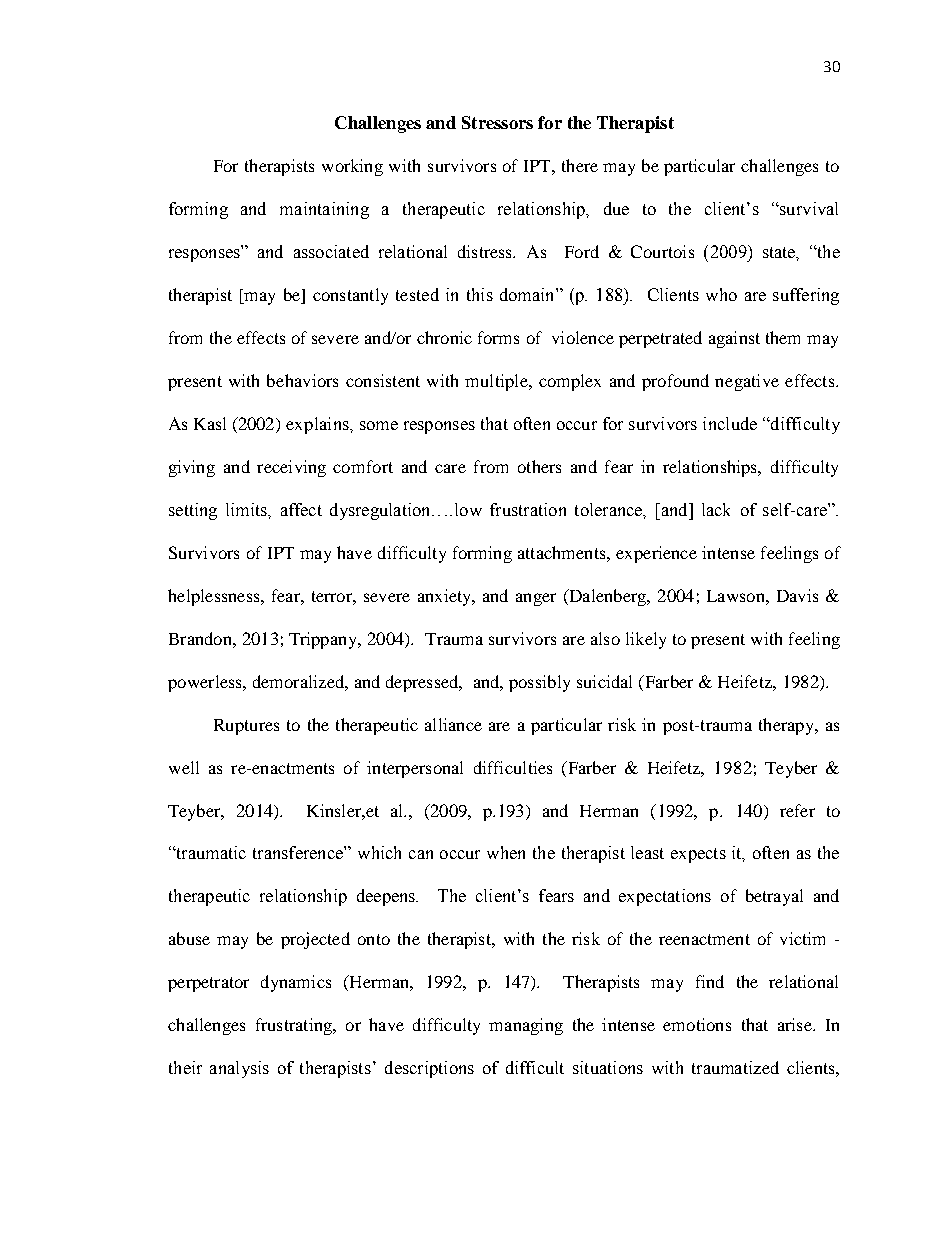  What do you see at coordinates (352, 167) in the image?
I see `working` at bounding box center [352, 167].
